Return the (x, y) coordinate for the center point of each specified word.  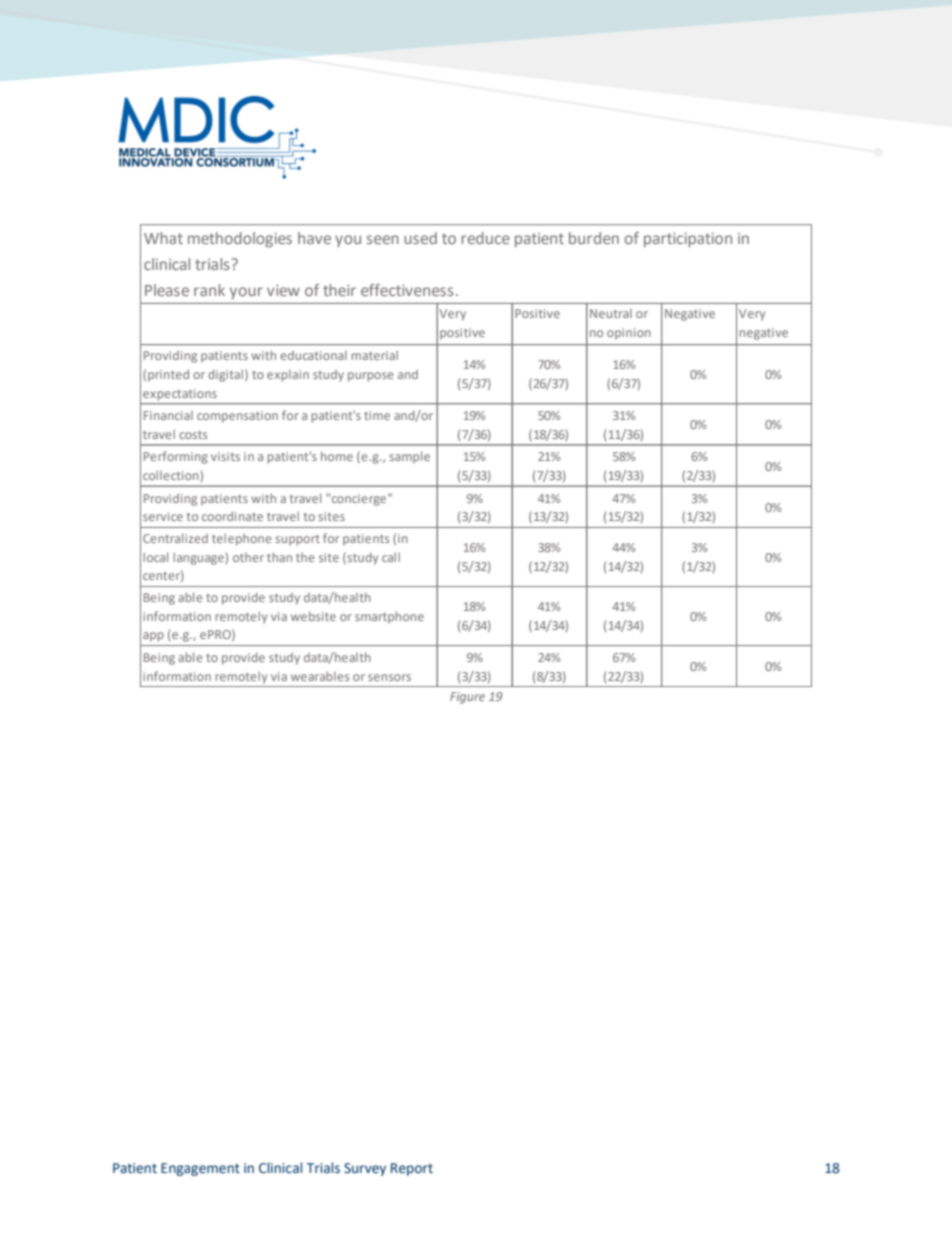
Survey (365, 1169)
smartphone (389, 617)
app (153, 637)
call (391, 557)
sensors (389, 677)
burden (594, 238)
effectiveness (407, 290)
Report (412, 1169)
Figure (467, 698)
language (198, 558)
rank (209, 290)
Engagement (200, 1169)
